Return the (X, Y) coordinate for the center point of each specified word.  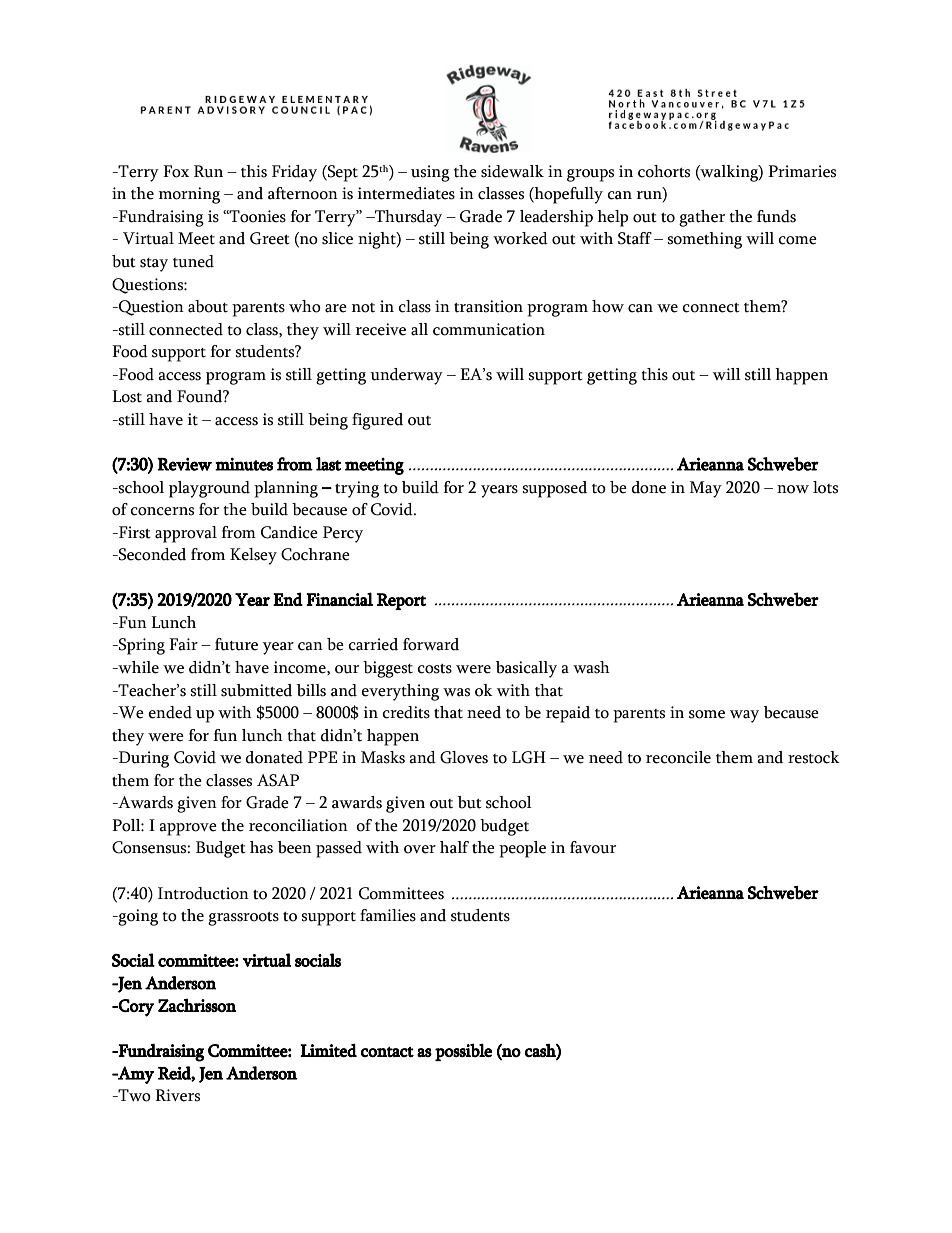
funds (776, 216)
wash (591, 667)
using (430, 173)
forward (431, 644)
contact (387, 1052)
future (236, 644)
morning (189, 195)
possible (463, 1052)
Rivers (177, 1095)
